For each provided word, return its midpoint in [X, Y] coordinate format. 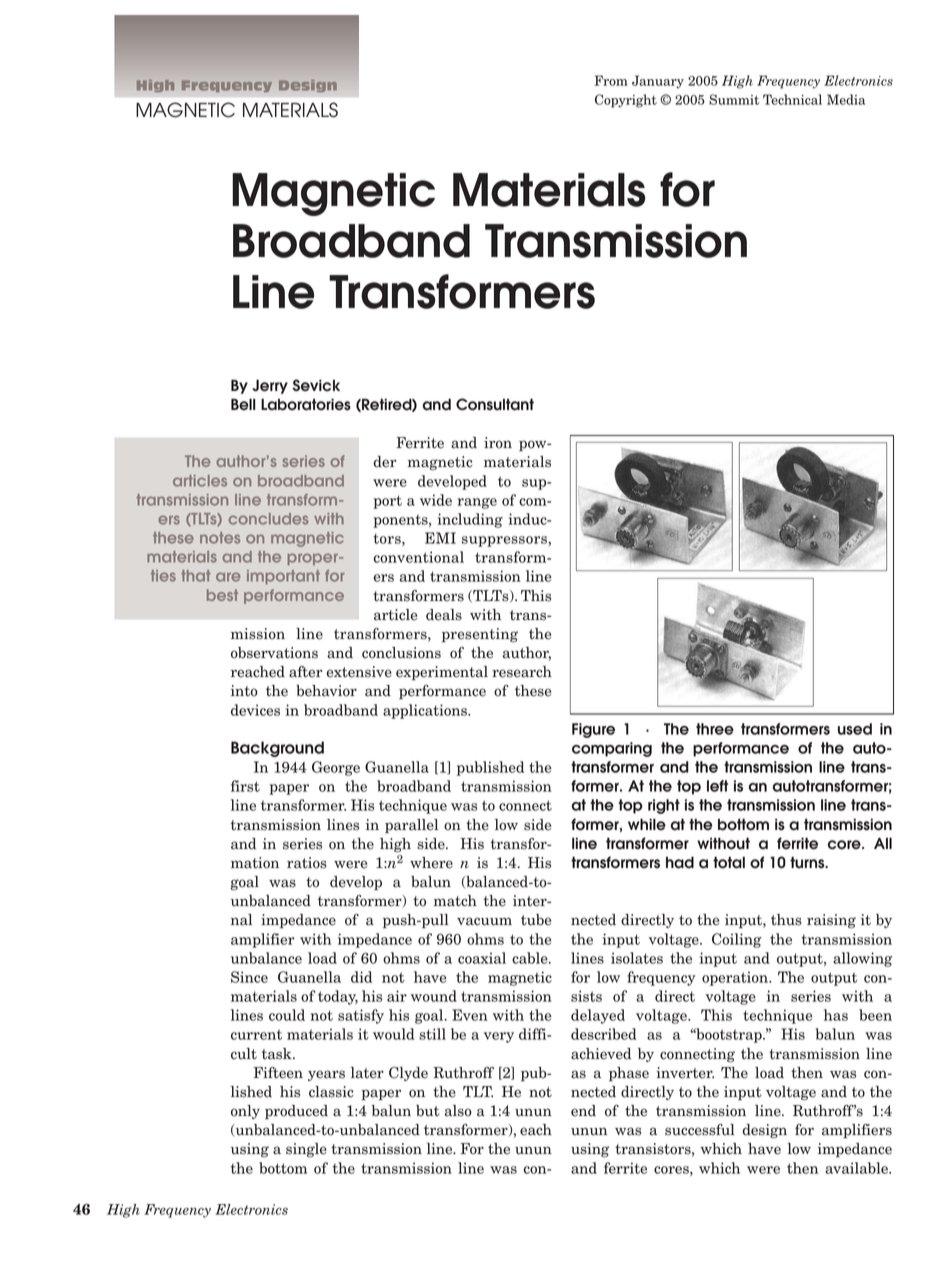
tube [536, 920]
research [522, 672]
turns [808, 862]
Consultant [495, 404]
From [611, 80]
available [857, 1168]
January [658, 82]
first [245, 786]
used [855, 729]
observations [274, 653]
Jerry [270, 386]
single [306, 1150]
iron [498, 443]
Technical [792, 99]
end [583, 1111]
